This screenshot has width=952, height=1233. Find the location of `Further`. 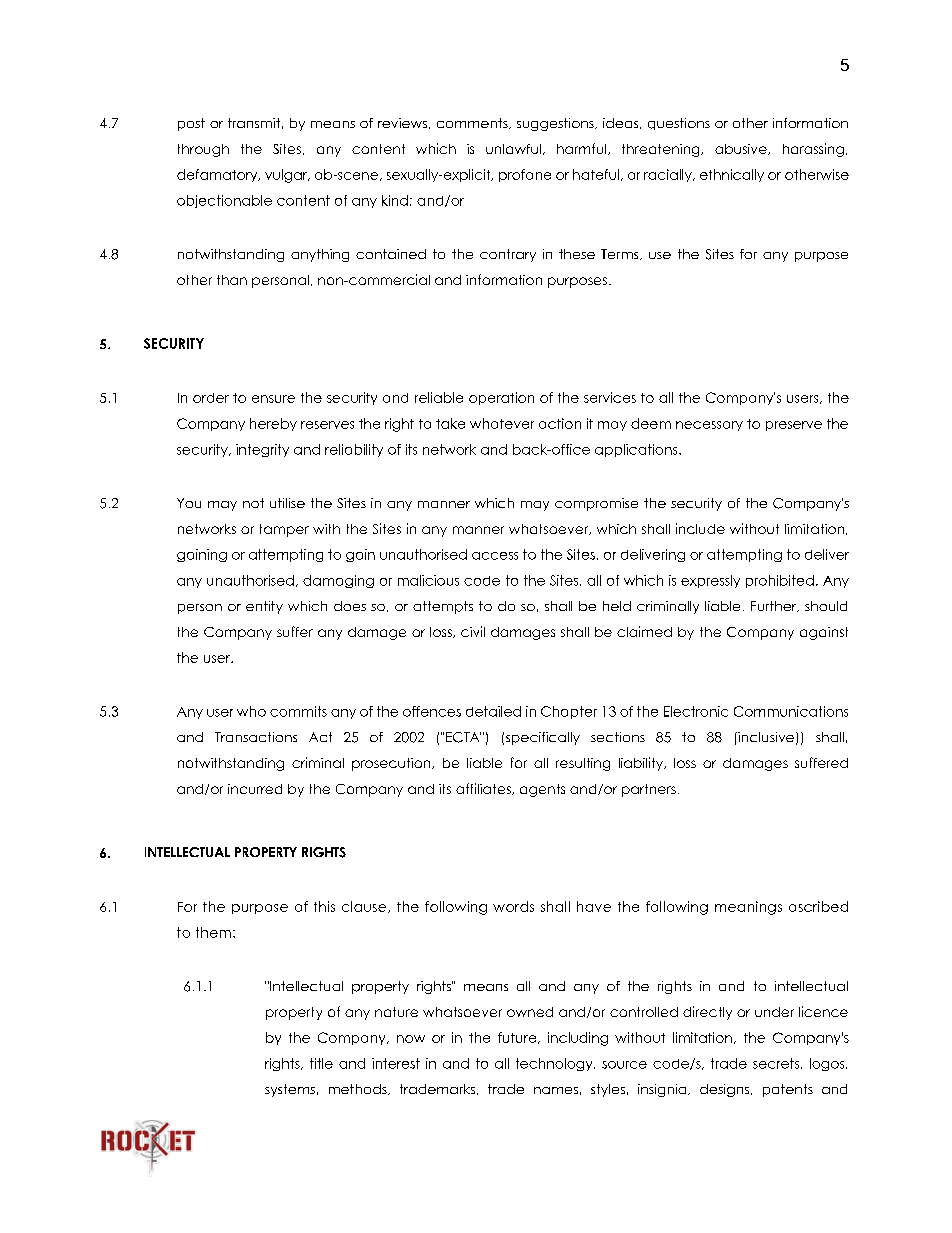

Further is located at coordinates (775, 606).
